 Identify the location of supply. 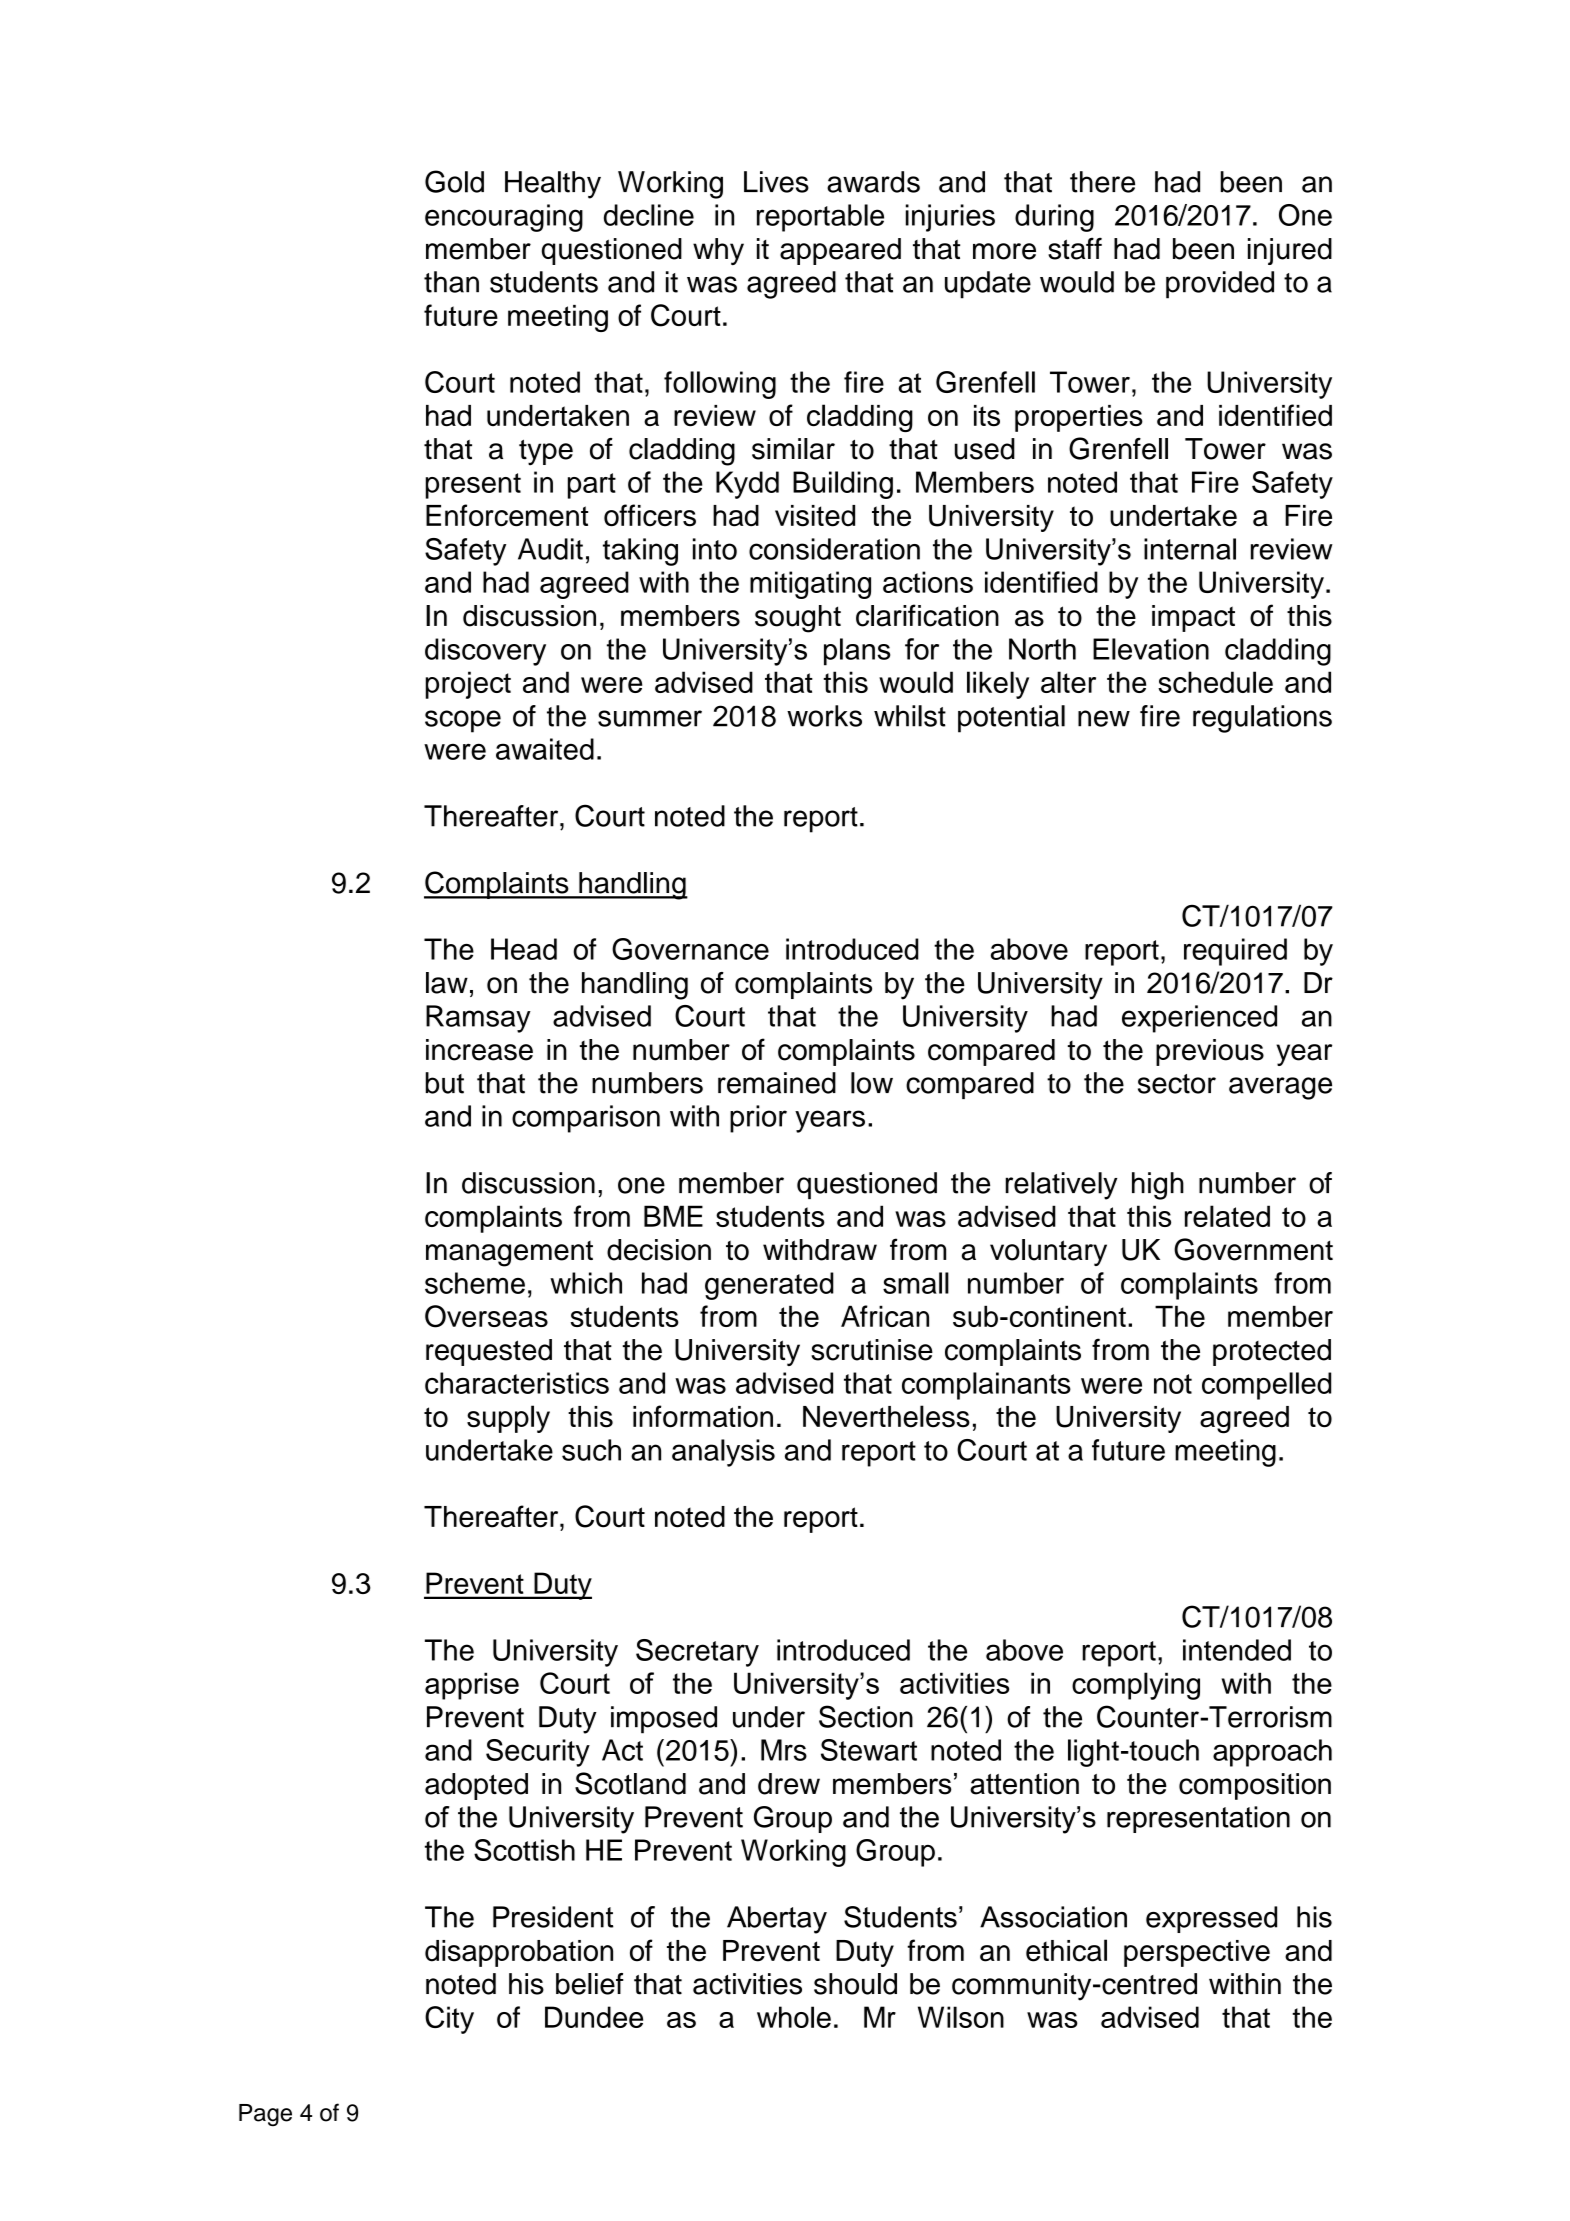
(508, 1419).
